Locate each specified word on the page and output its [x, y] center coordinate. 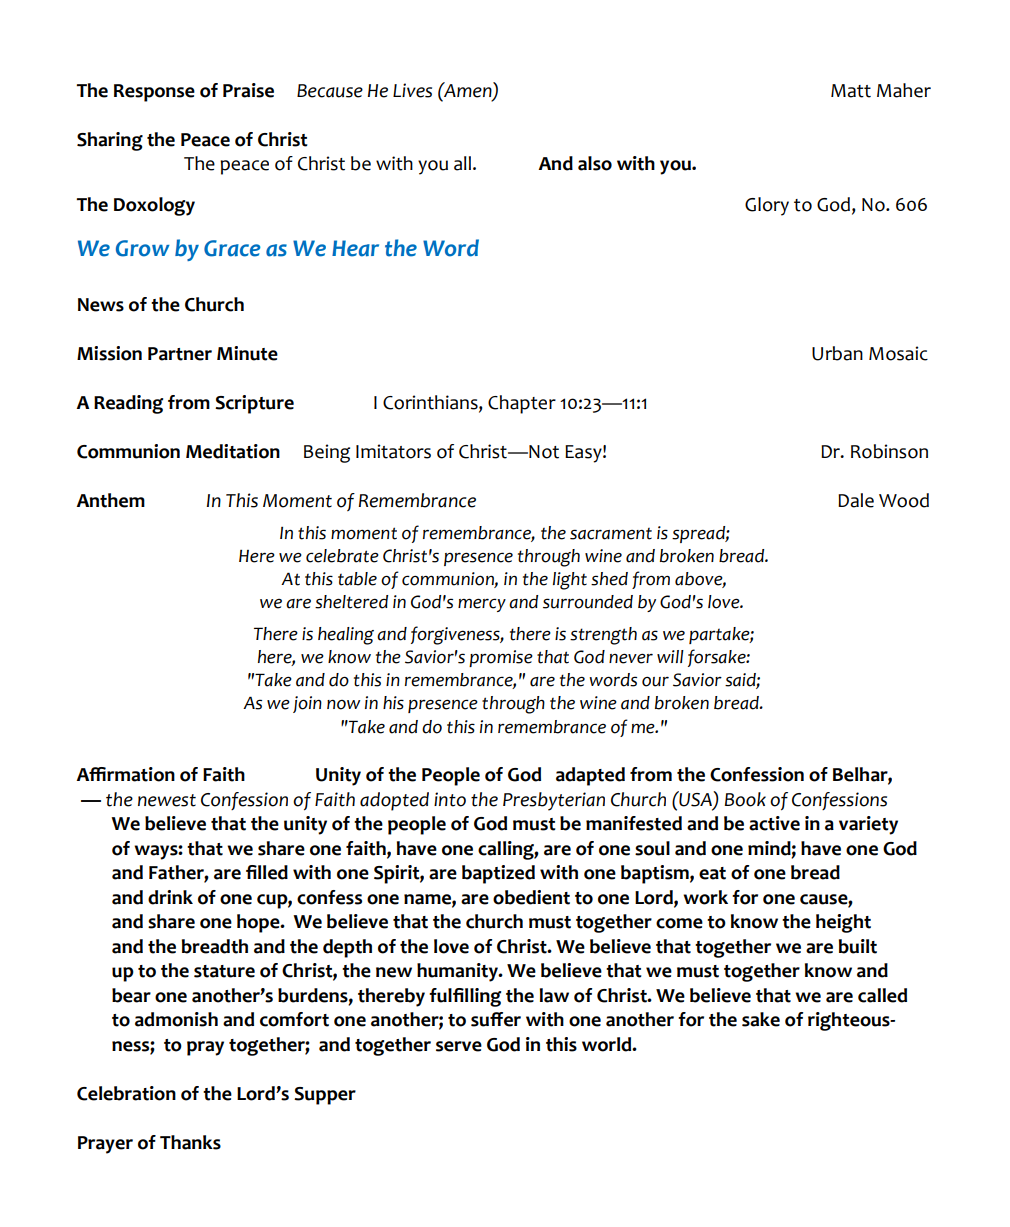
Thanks [190, 1142]
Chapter [522, 404]
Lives [412, 90]
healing [346, 636]
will [670, 656]
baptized [498, 874]
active [774, 823]
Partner [180, 354]
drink [170, 897]
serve [459, 1046]
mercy [482, 605]
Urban [837, 353]
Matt [851, 91]
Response [154, 93]
